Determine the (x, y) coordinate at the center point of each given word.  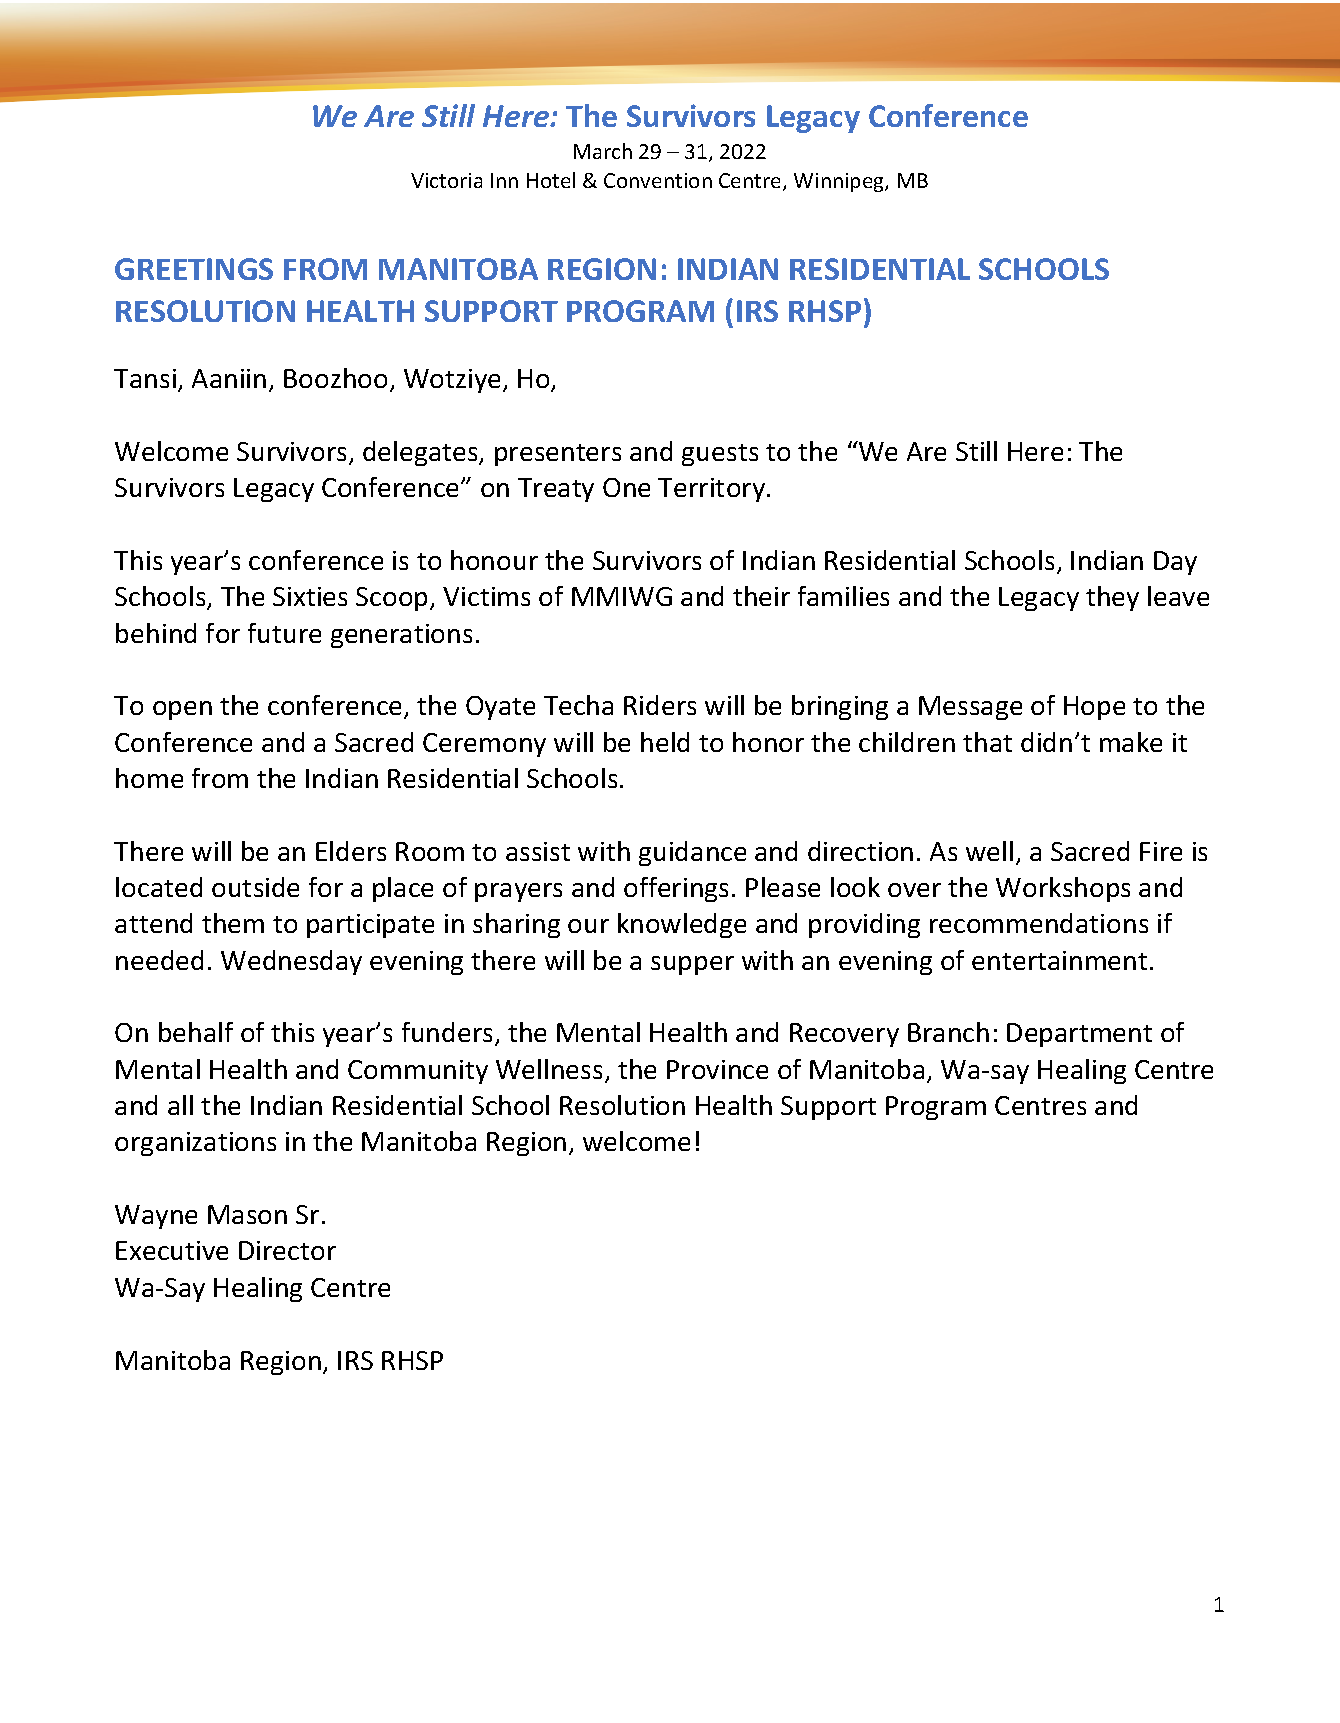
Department (1079, 1035)
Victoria (446, 180)
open (182, 710)
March (603, 151)
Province (717, 1069)
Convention (658, 180)
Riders (660, 705)
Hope (1094, 708)
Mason (247, 1214)
